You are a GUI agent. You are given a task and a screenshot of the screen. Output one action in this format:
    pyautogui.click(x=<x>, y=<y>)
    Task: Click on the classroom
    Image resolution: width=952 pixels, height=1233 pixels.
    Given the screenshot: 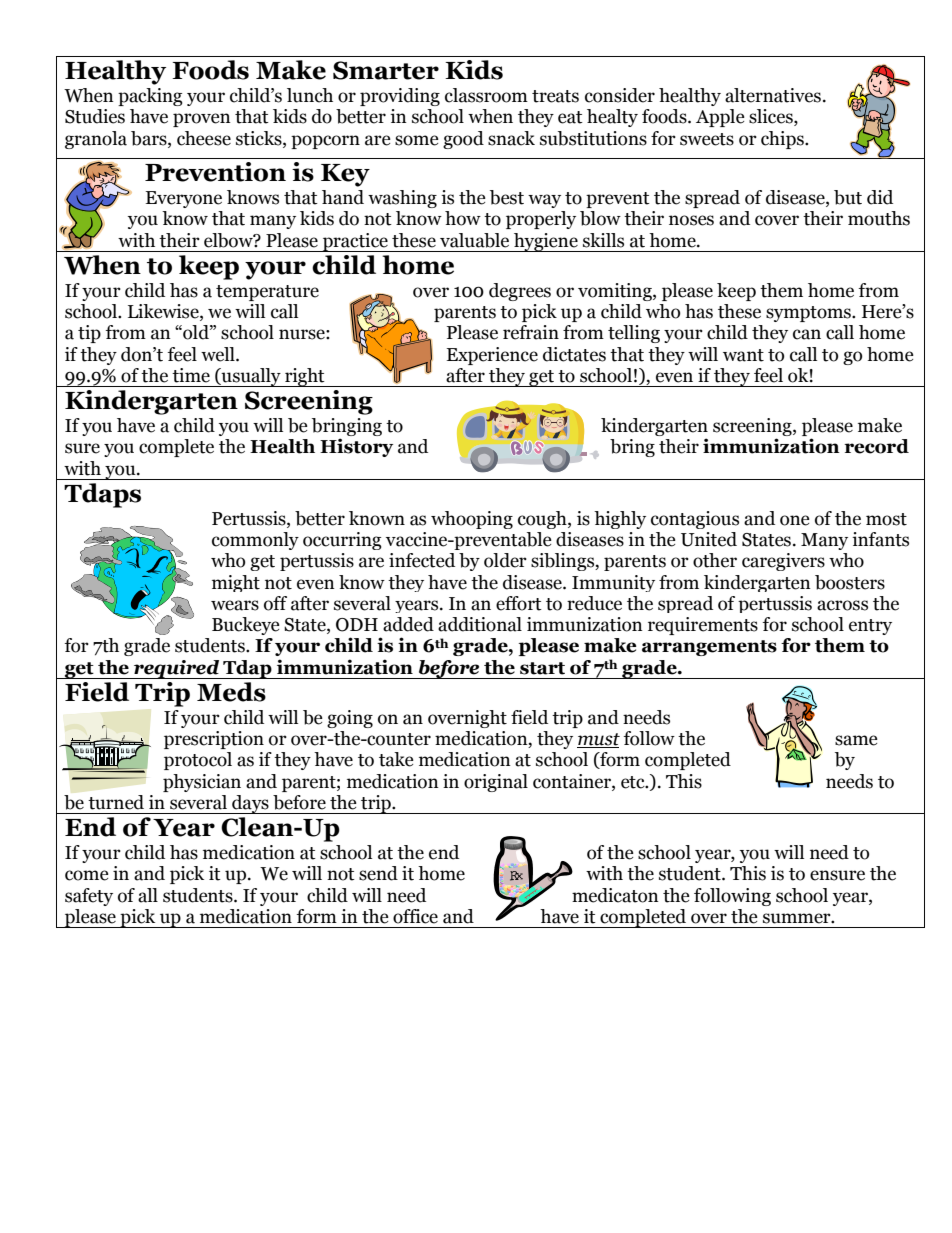 What is the action you would take?
    pyautogui.click(x=486, y=95)
